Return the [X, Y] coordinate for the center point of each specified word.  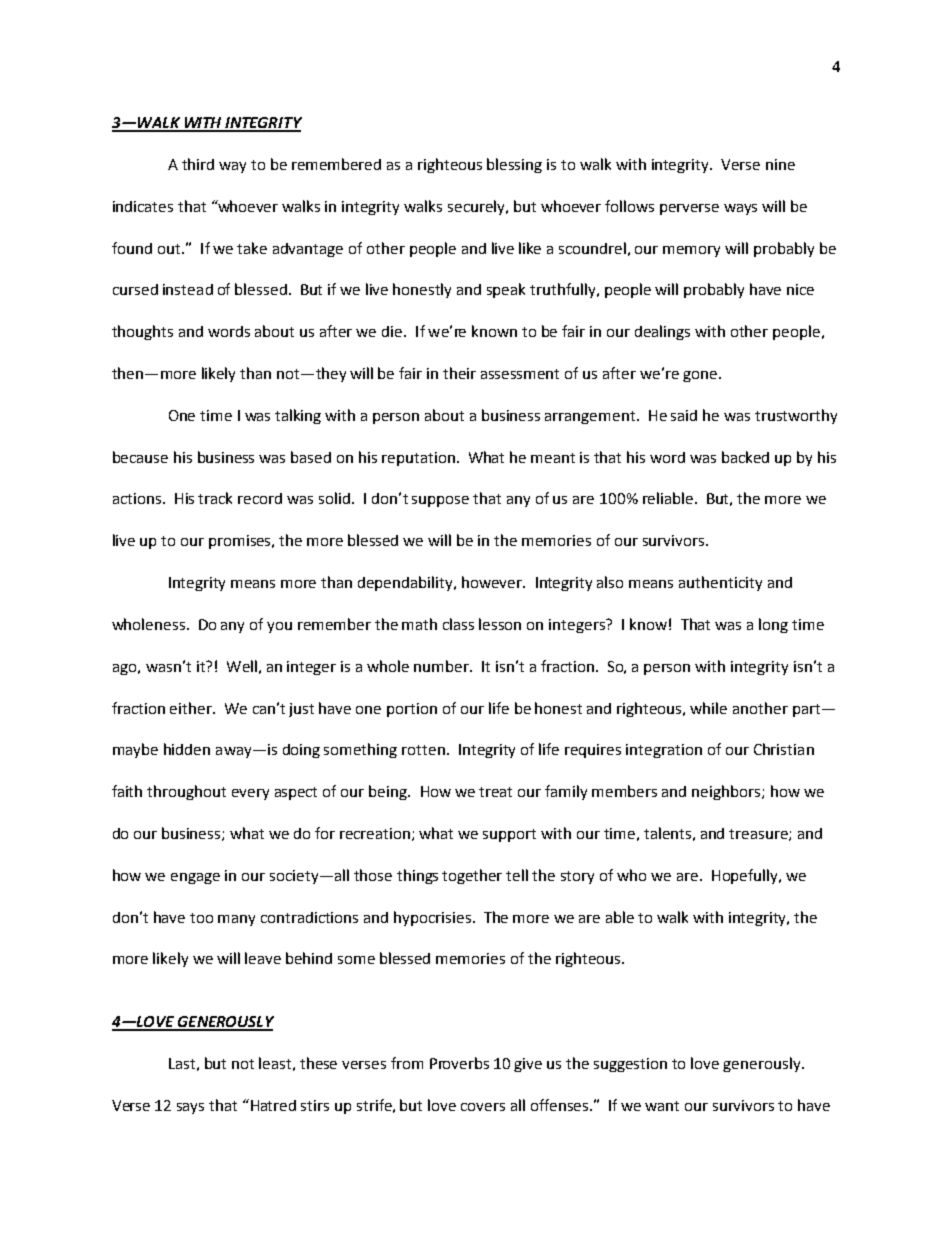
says [190, 1108]
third [198, 164]
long [773, 625]
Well [242, 666]
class [458, 624]
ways [740, 209]
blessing [514, 165]
